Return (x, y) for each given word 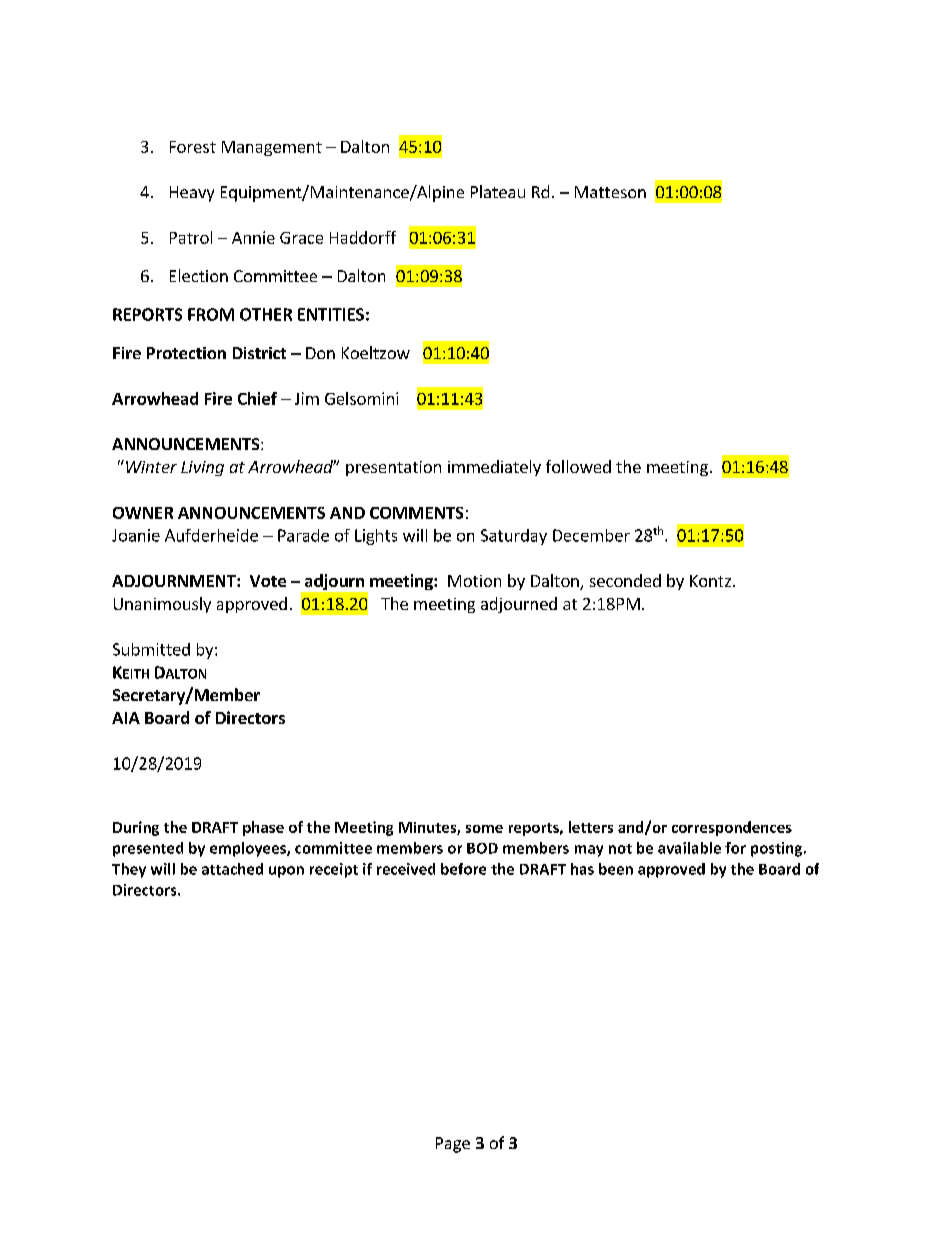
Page (453, 1145)
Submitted (151, 649)
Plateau (498, 191)
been (616, 869)
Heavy (192, 194)
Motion (474, 581)
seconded (625, 580)
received (406, 869)
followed (578, 466)
